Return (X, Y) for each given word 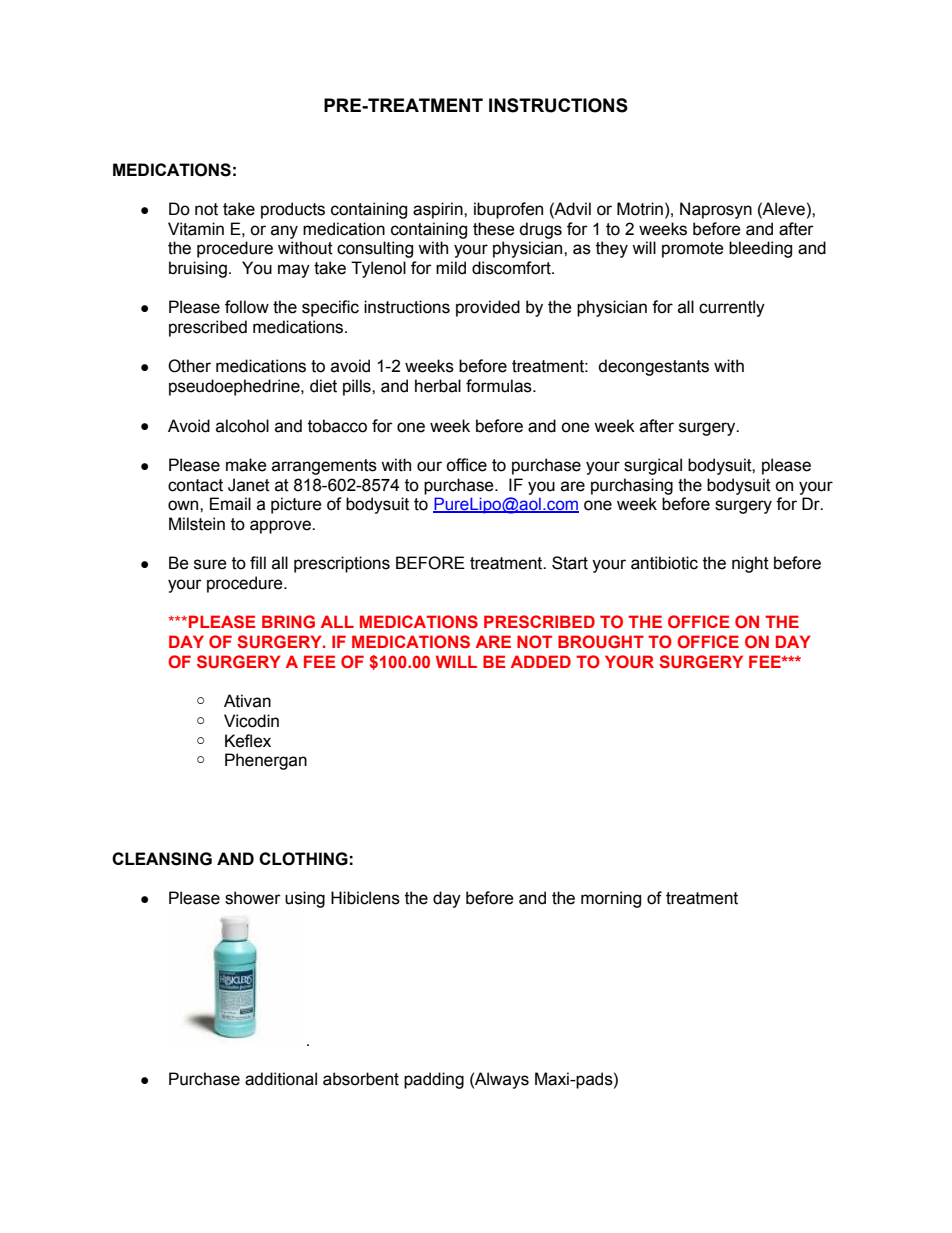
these (494, 229)
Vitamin (196, 229)
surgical (653, 466)
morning (611, 899)
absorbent (361, 1079)
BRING (288, 621)
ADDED (541, 661)
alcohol (242, 426)
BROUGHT (601, 642)
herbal (438, 386)
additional (281, 1079)
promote (693, 250)
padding (434, 1080)
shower (253, 898)
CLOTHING (303, 859)
